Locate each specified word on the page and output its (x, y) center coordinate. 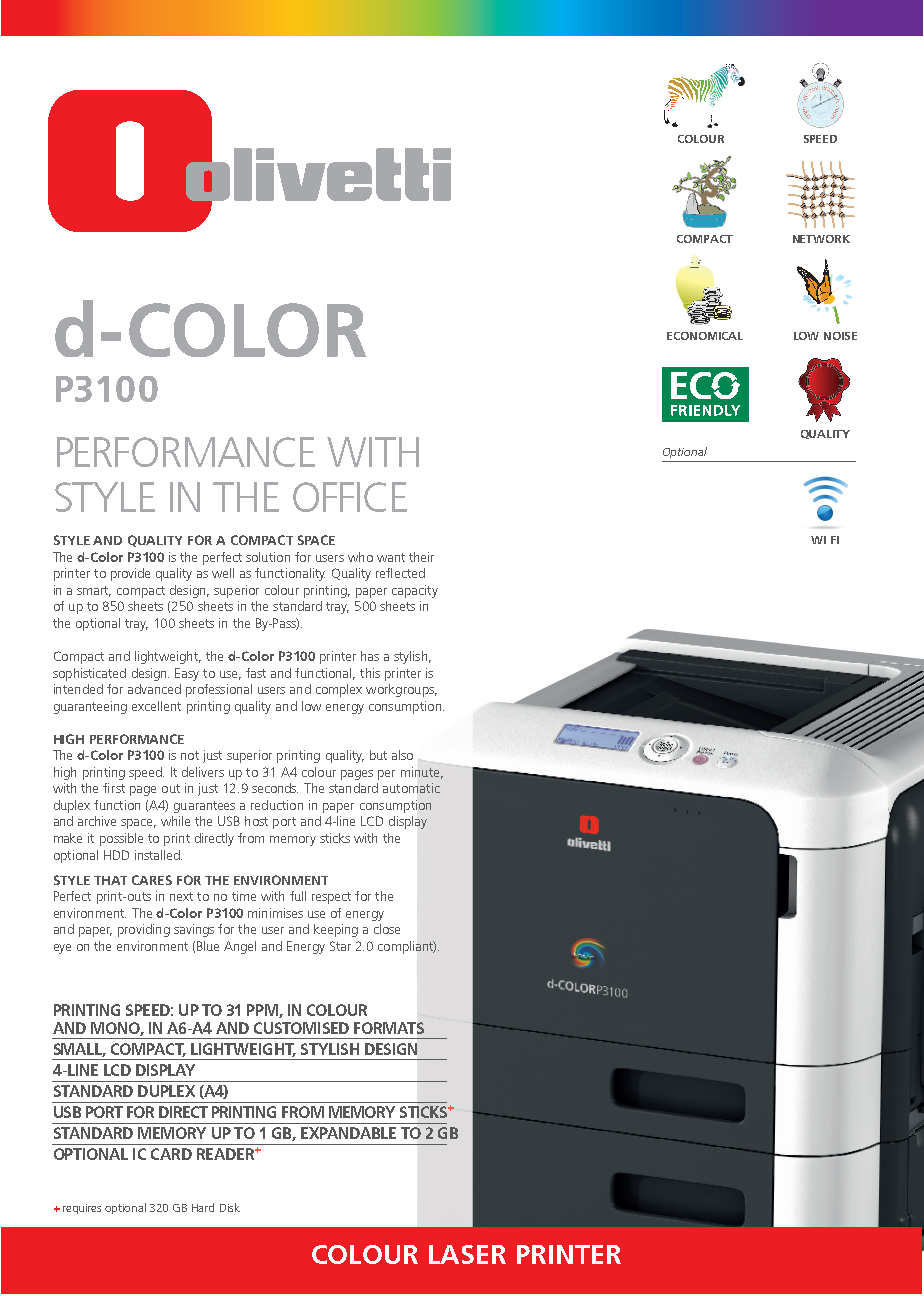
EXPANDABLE (348, 1133)
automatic (411, 788)
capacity (415, 591)
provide (130, 574)
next (181, 896)
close (387, 929)
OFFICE (350, 497)
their (421, 557)
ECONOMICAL (705, 336)
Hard (203, 1207)
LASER (467, 1254)
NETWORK (821, 239)
